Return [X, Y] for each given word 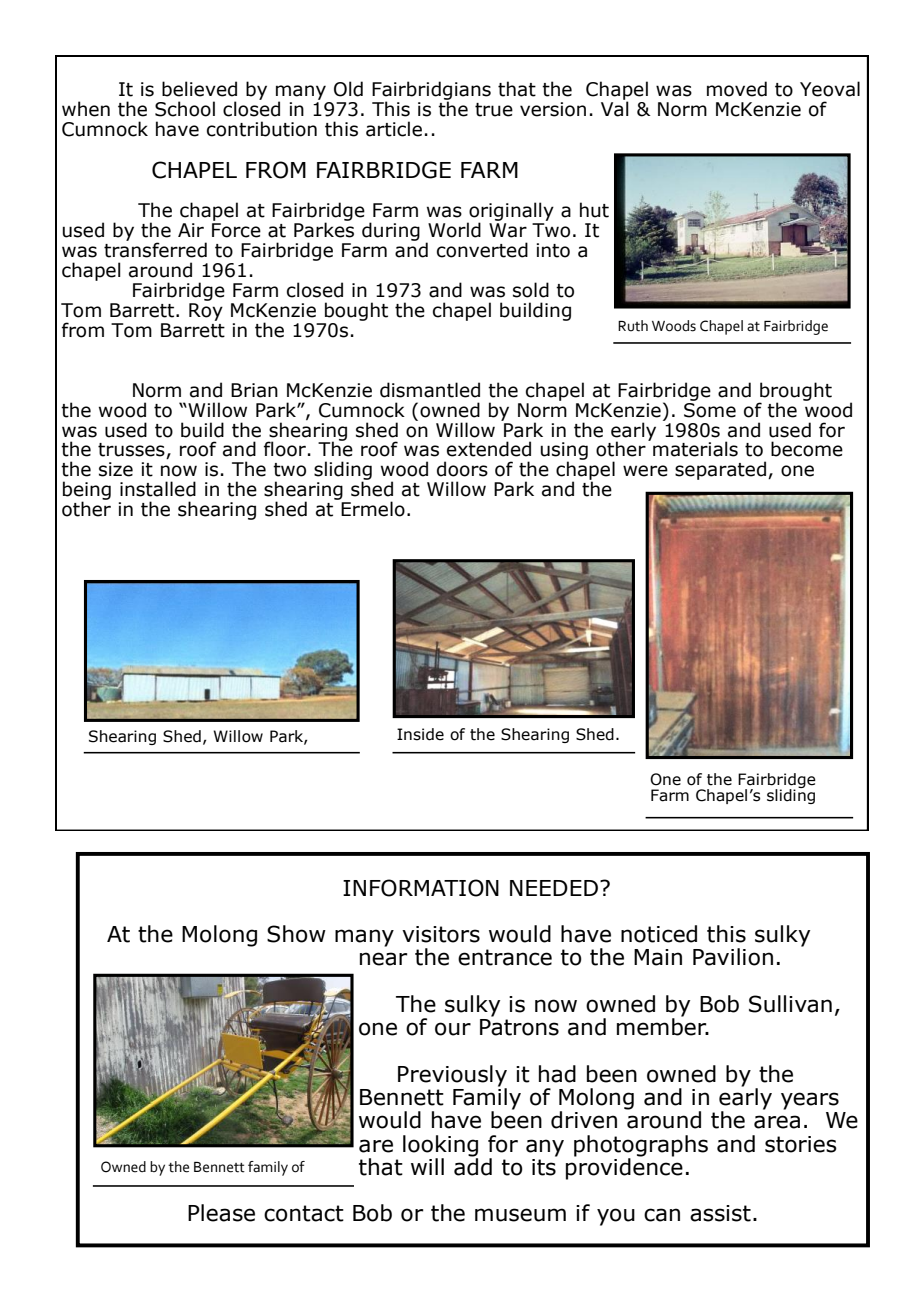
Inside [420, 734]
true [494, 110]
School [185, 109]
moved [737, 89]
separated [720, 470]
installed [158, 489]
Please [221, 1213]
